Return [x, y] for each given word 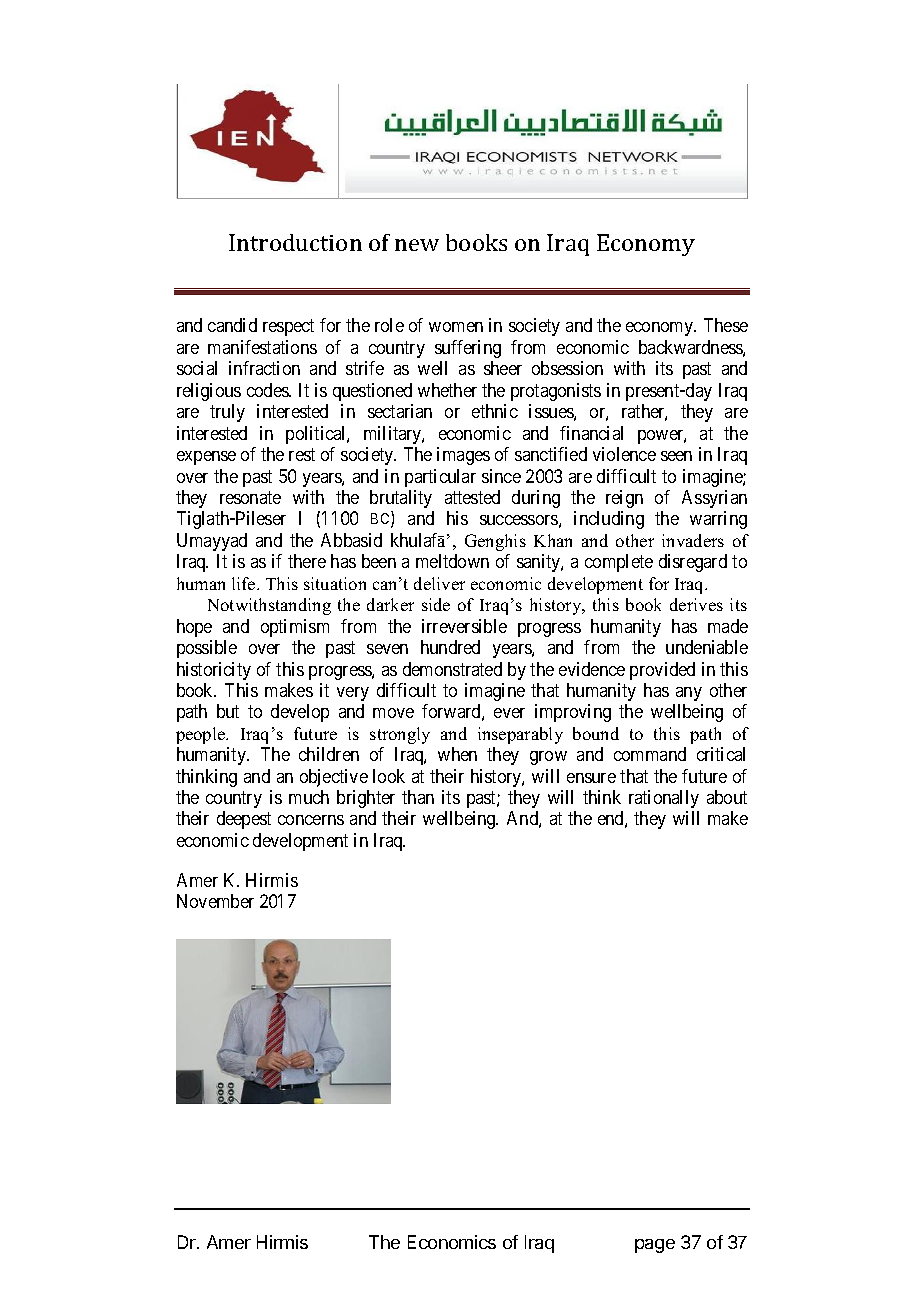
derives [696, 604]
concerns [311, 820]
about [727, 797]
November [215, 901]
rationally [664, 799]
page [655, 1246]
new [417, 245]
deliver [439, 583]
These [726, 325]
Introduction [295, 242]
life [245, 583]
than [418, 797]
